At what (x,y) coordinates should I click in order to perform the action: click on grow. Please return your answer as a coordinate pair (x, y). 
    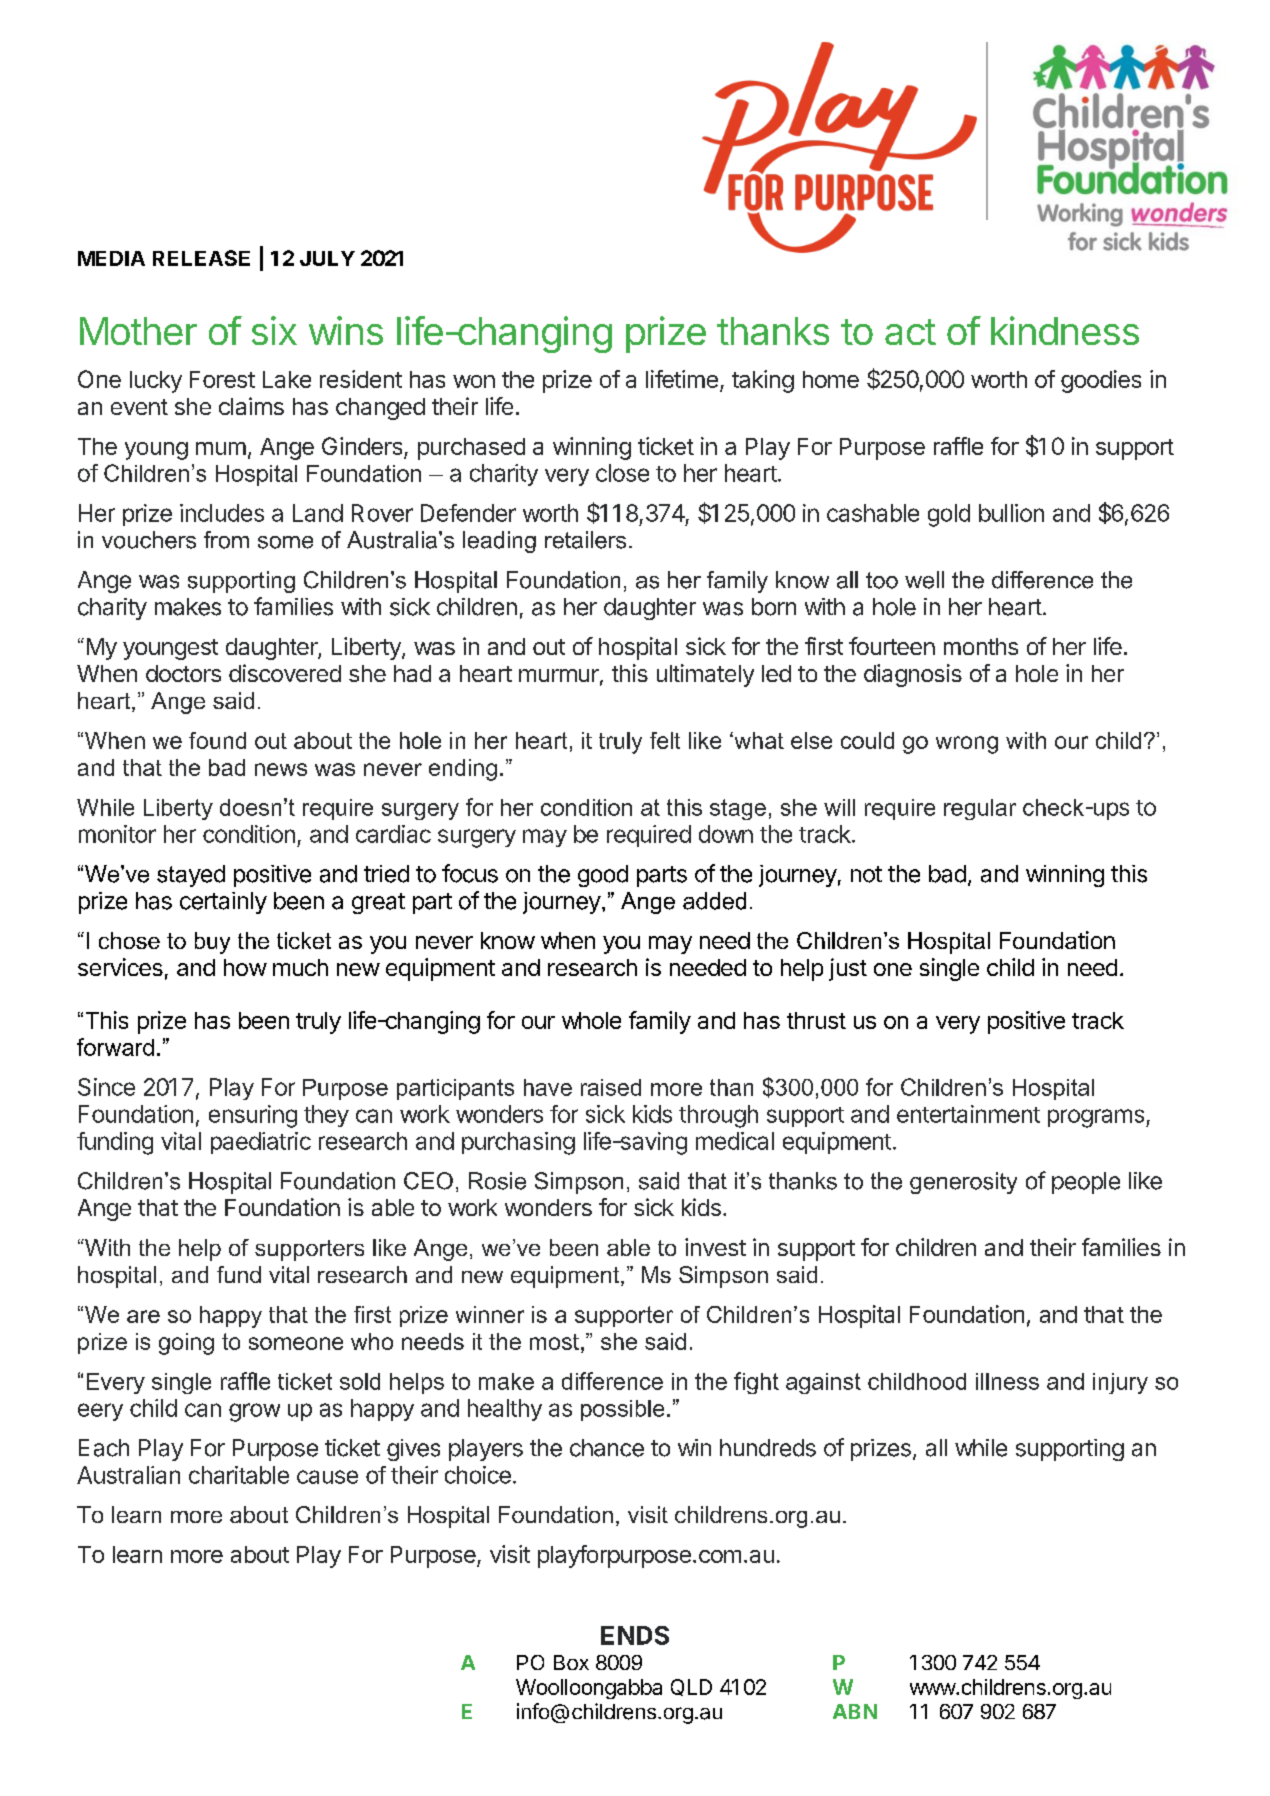
    Looking at the image, I should click on (254, 1412).
